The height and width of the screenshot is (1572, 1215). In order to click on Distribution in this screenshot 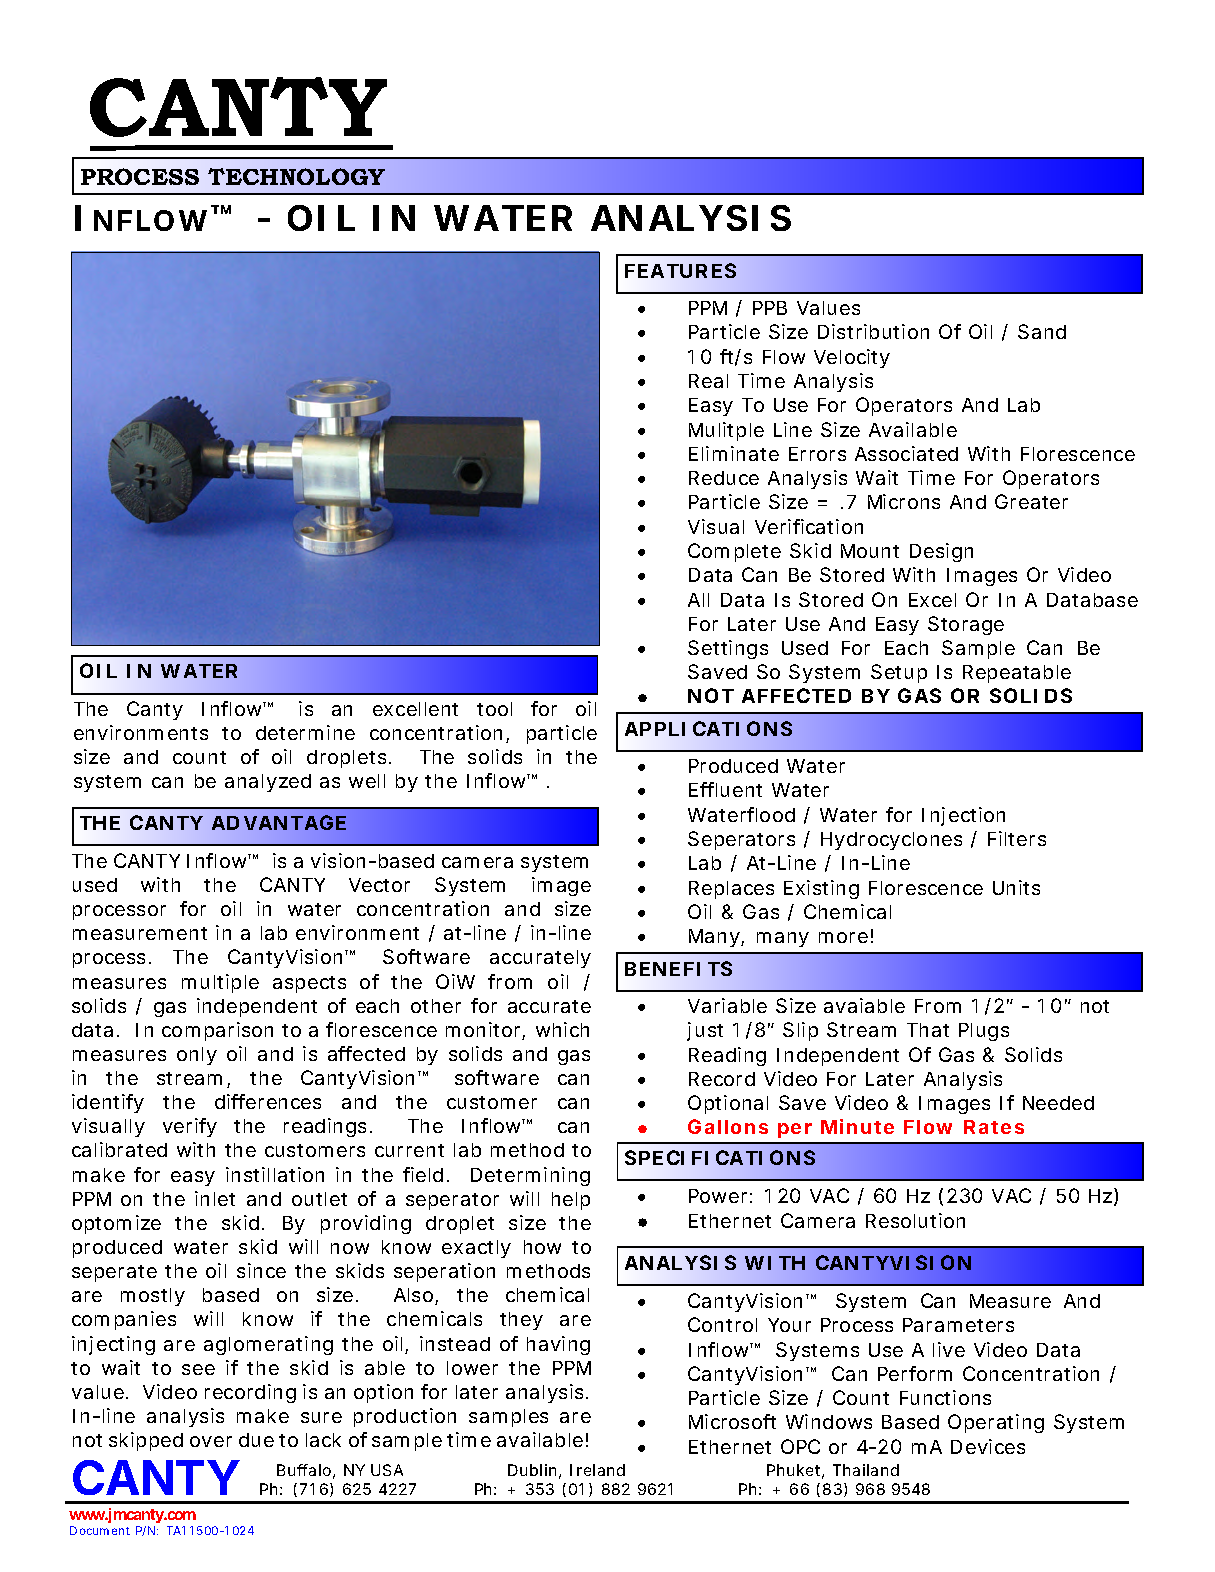, I will do `click(873, 331)`.
